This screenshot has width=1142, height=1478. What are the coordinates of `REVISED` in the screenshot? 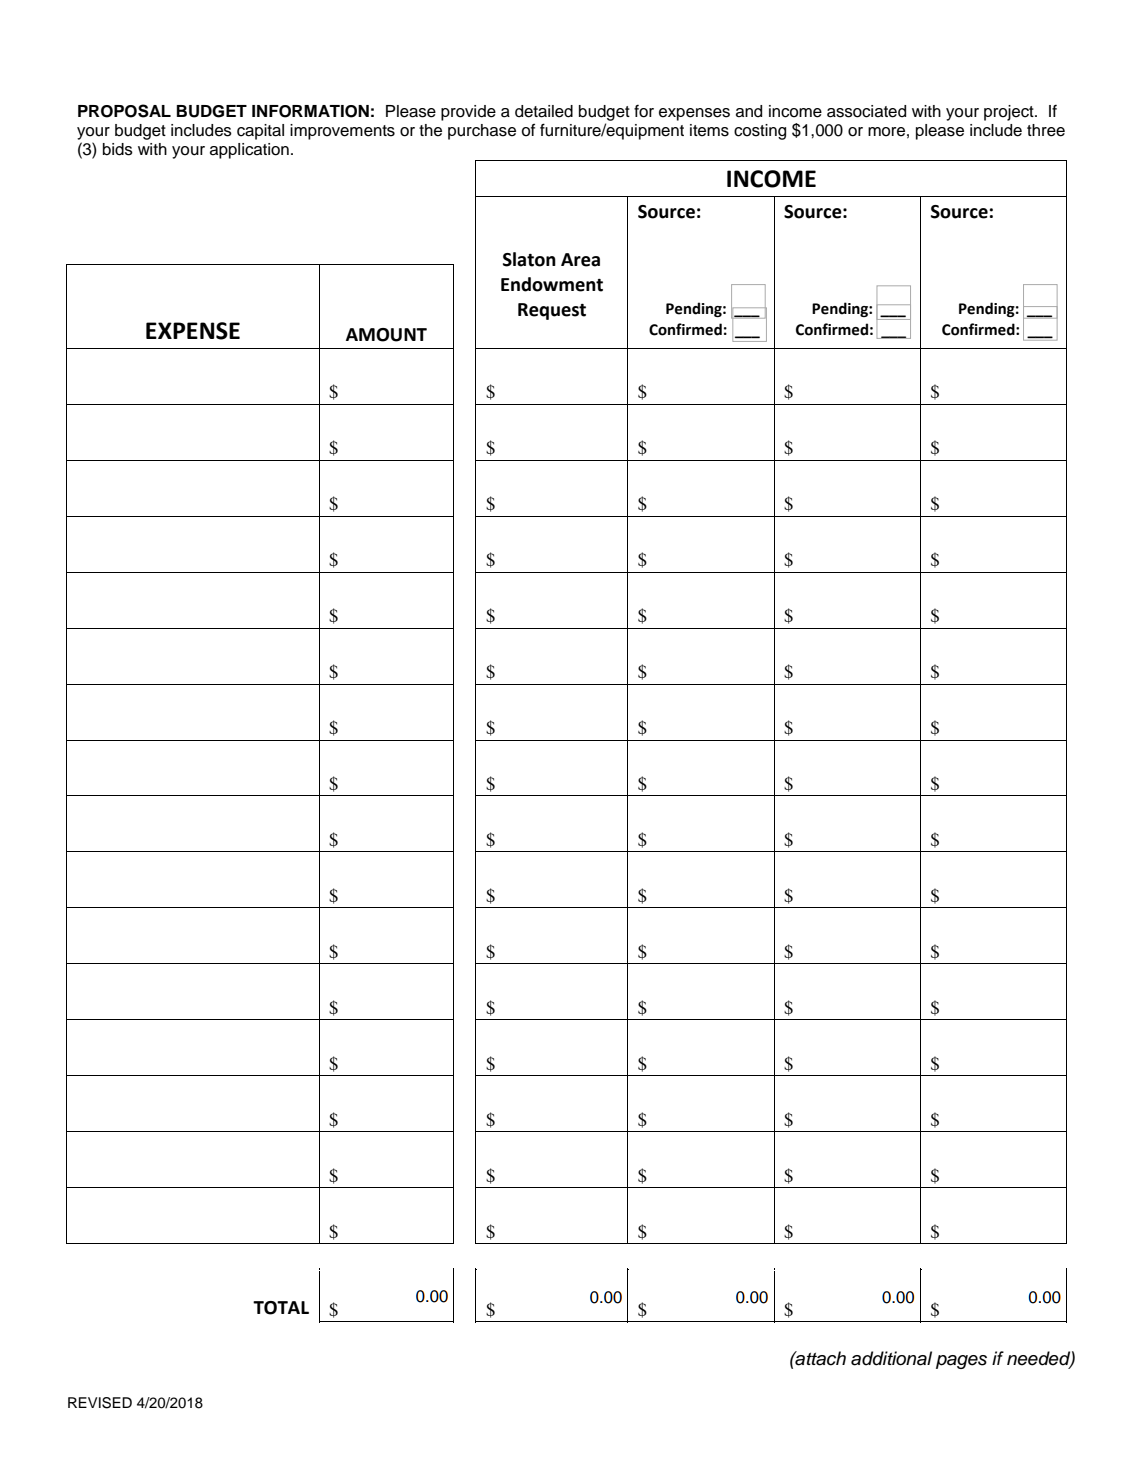 It's located at (100, 1403).
